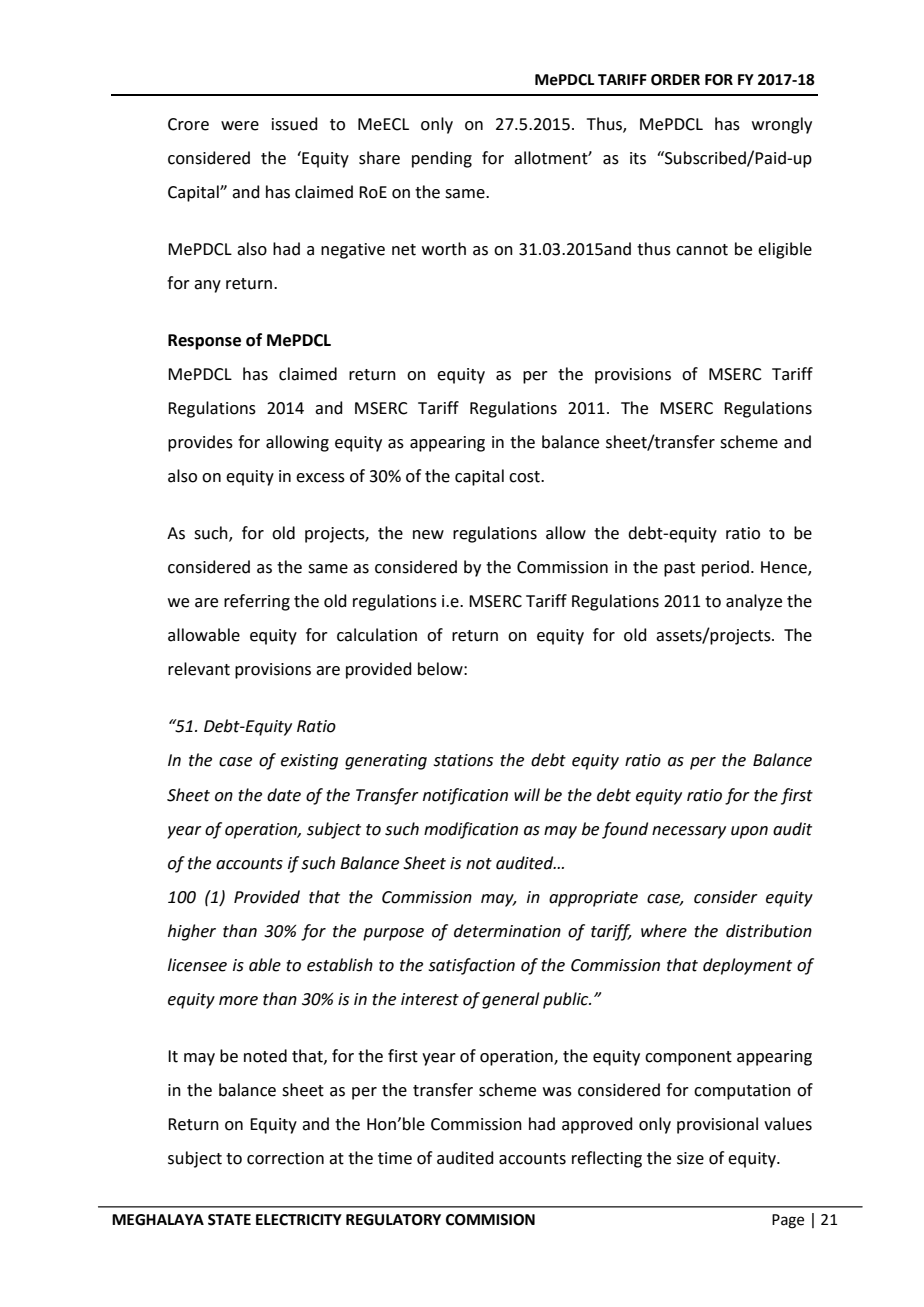 This image has width=924, height=1307. What do you see at coordinates (192, 932) in the image?
I see `higher` at bounding box center [192, 932].
